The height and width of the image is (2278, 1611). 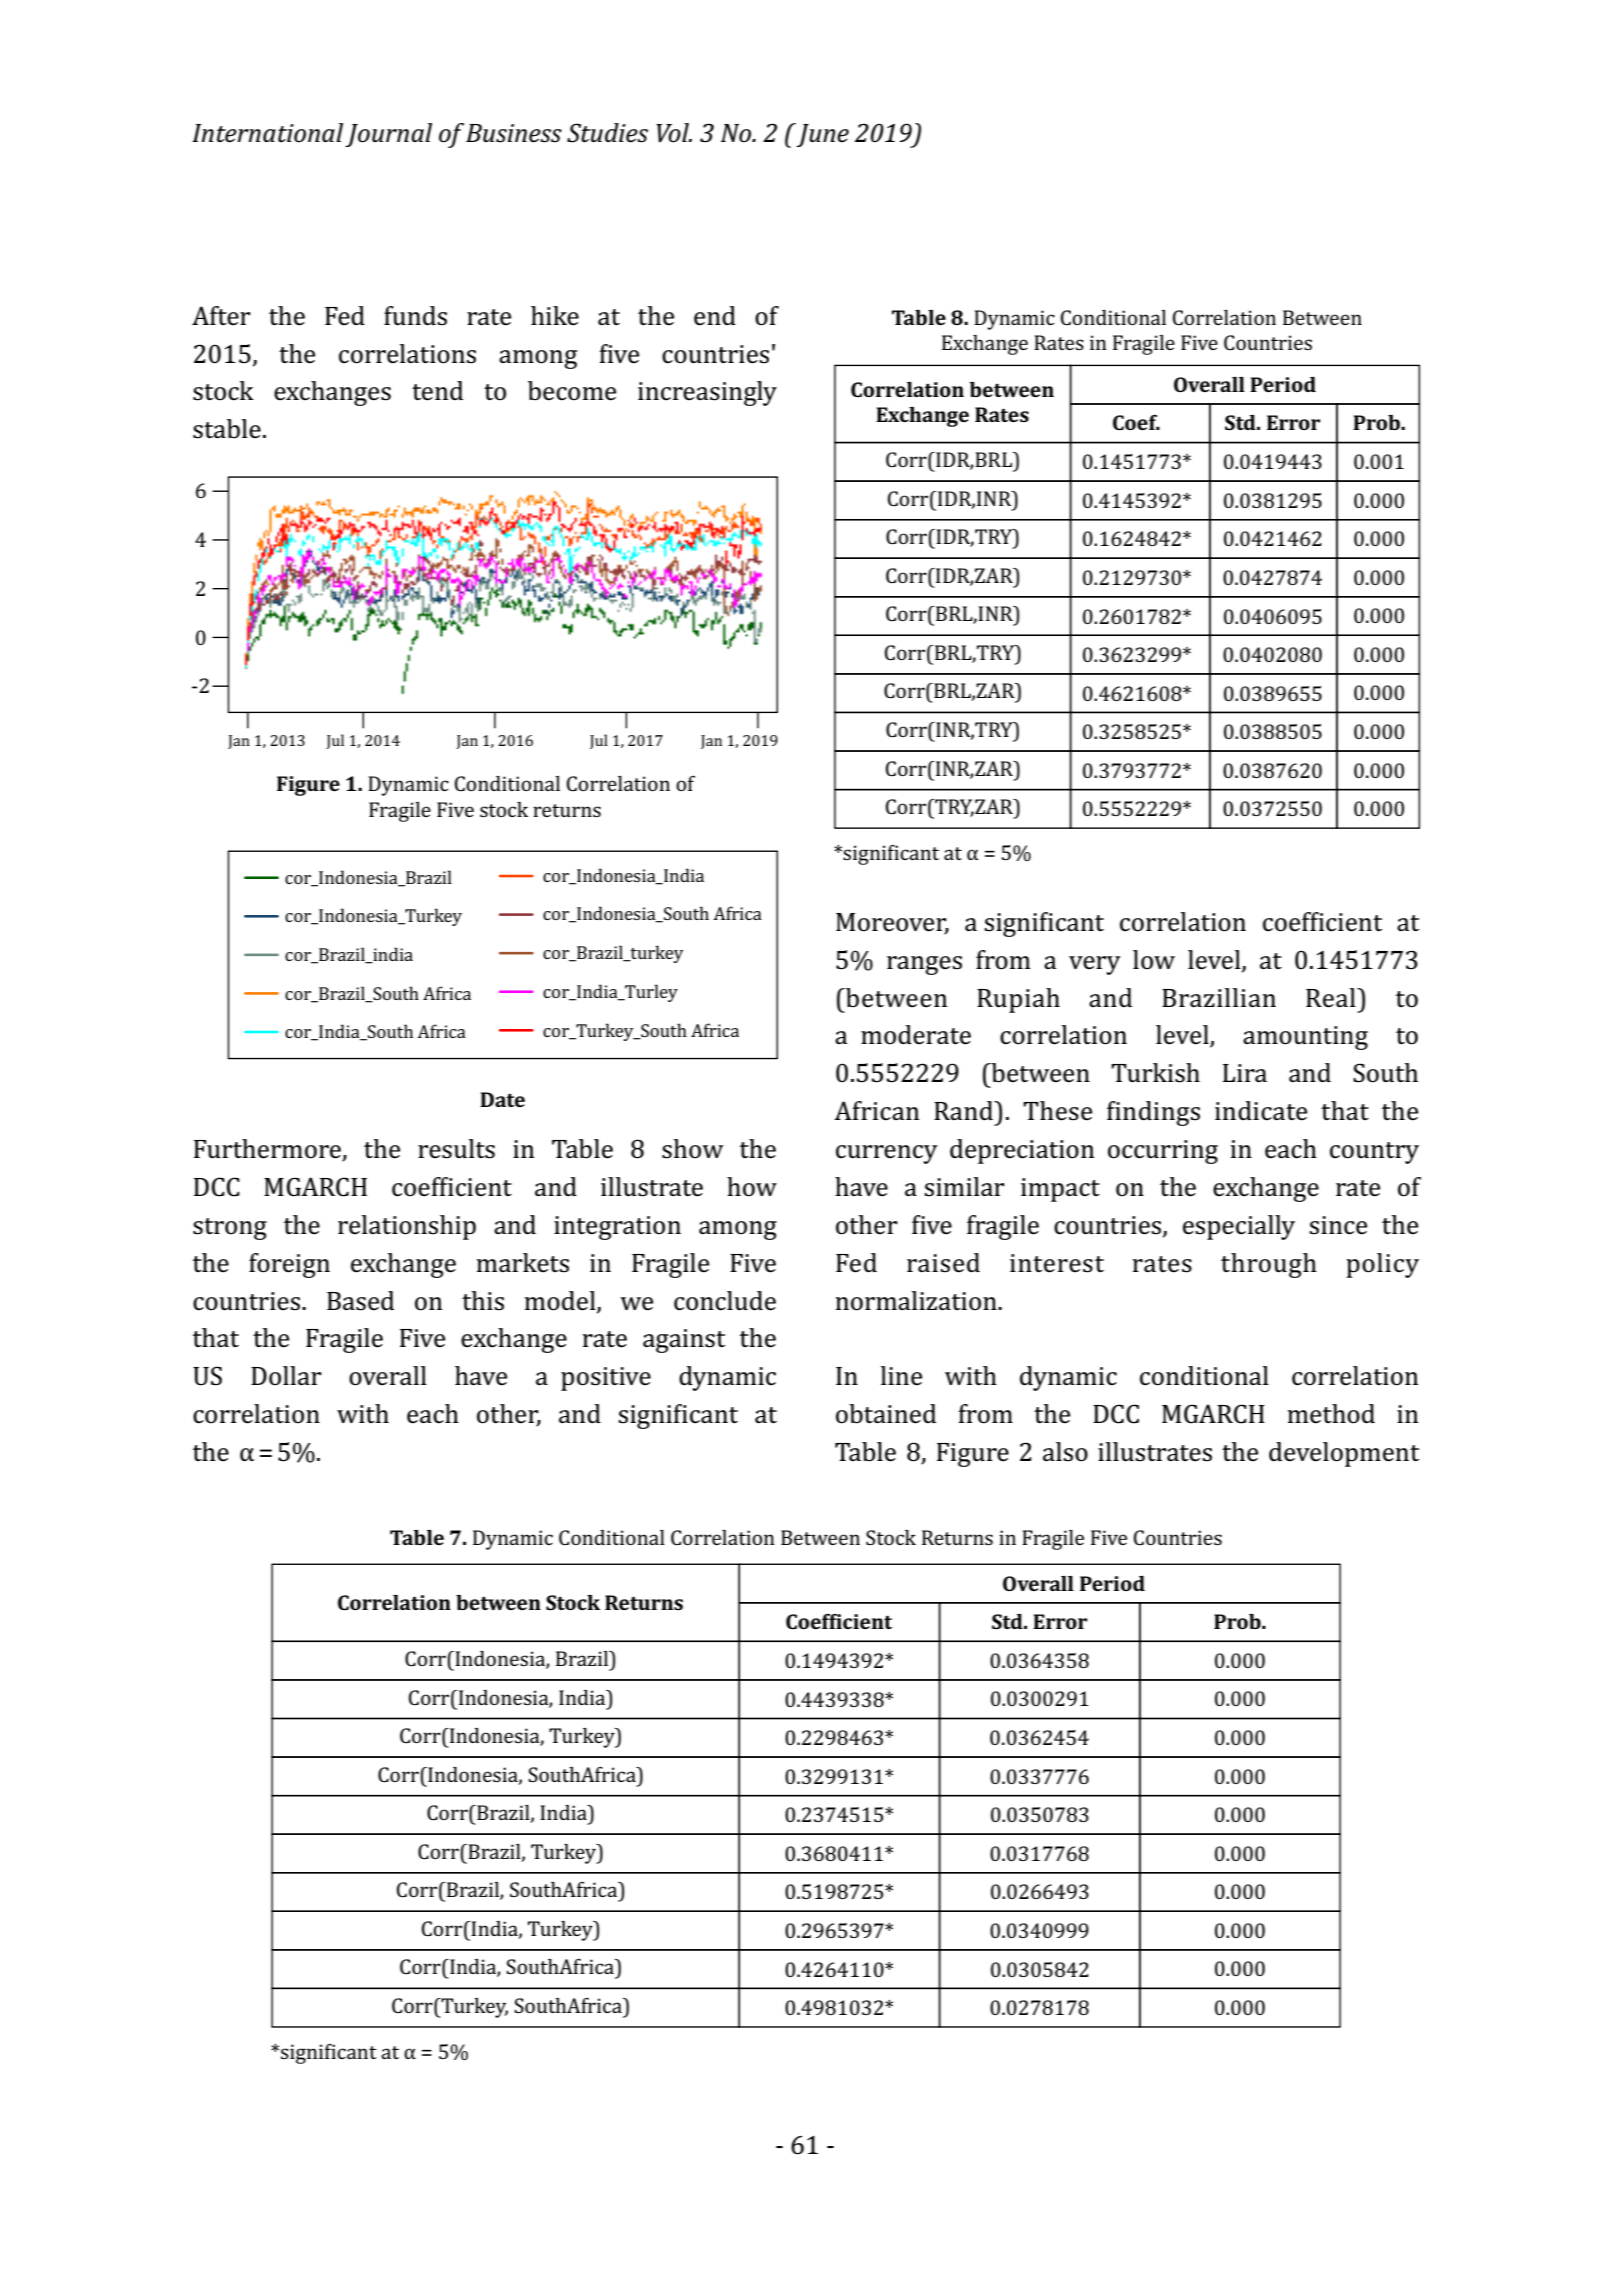 I want to click on Real, so click(x=1332, y=998).
